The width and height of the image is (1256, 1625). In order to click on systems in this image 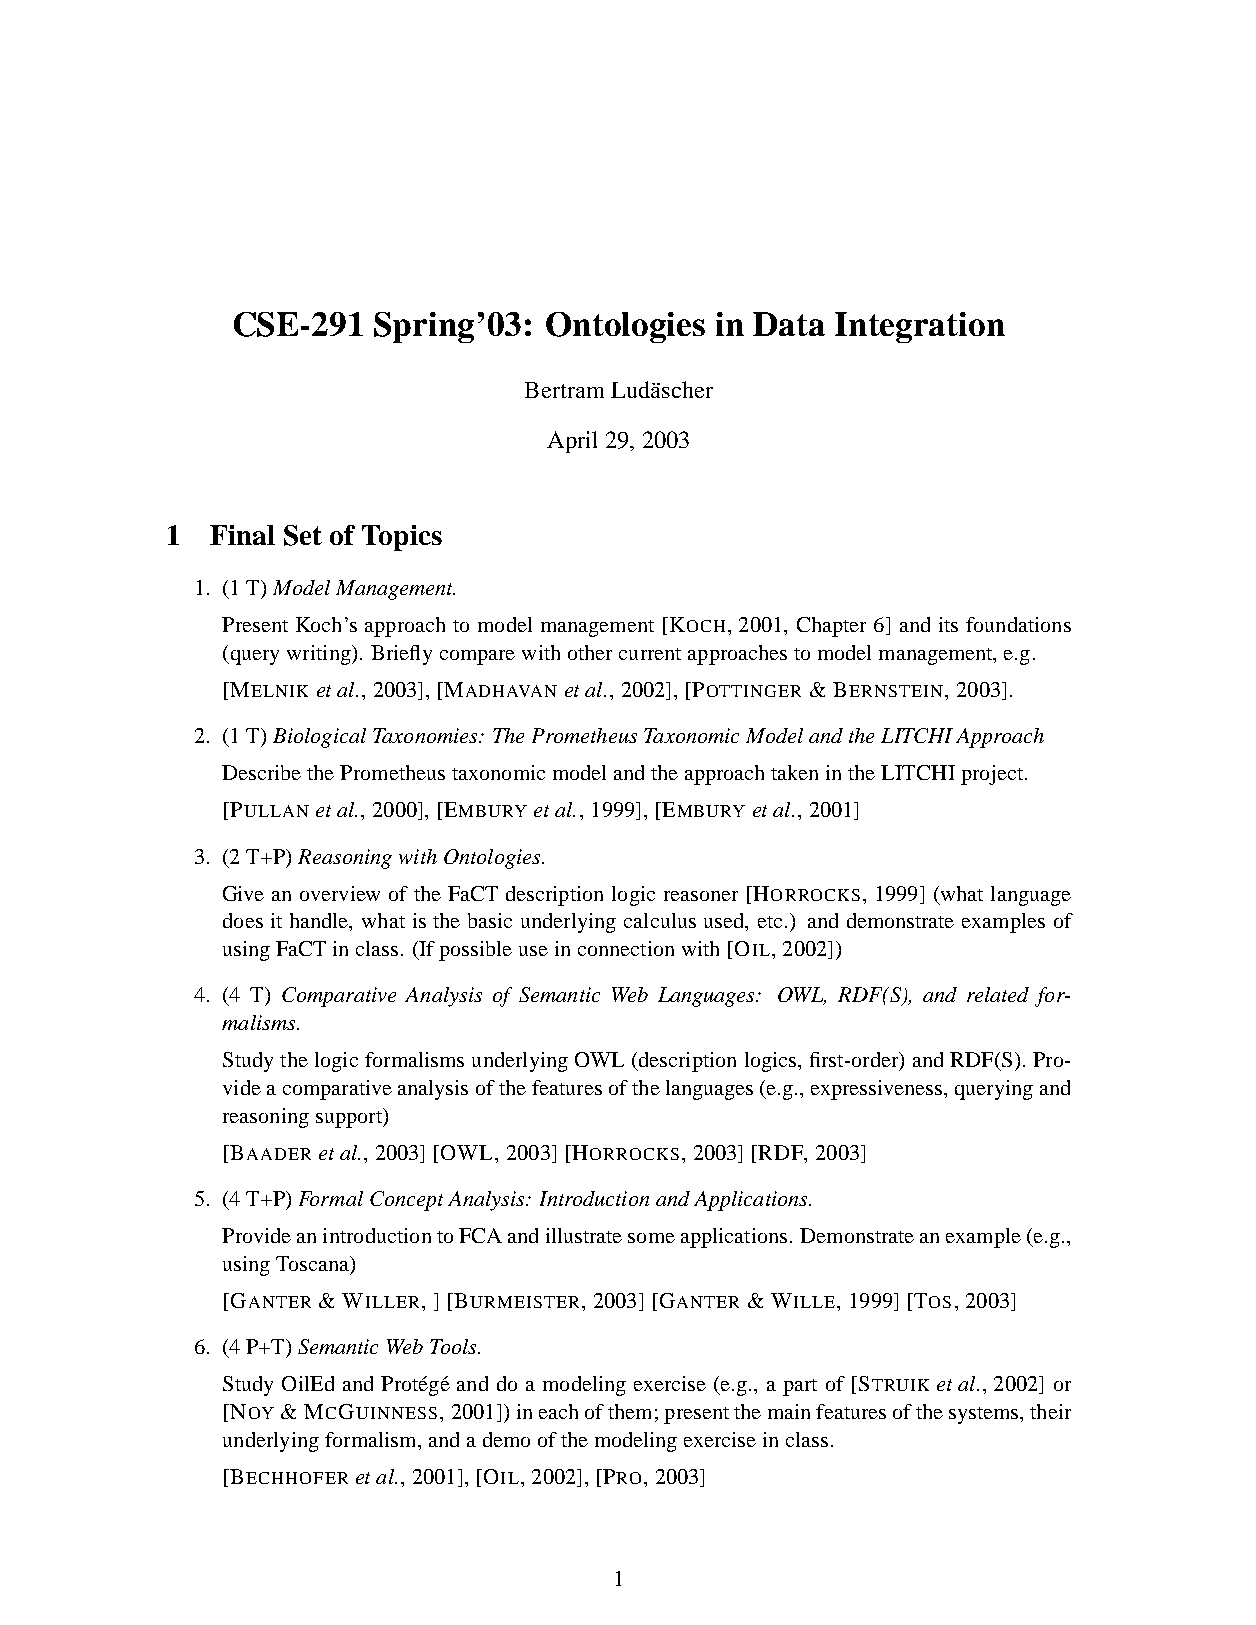, I will do `click(985, 1415)`.
